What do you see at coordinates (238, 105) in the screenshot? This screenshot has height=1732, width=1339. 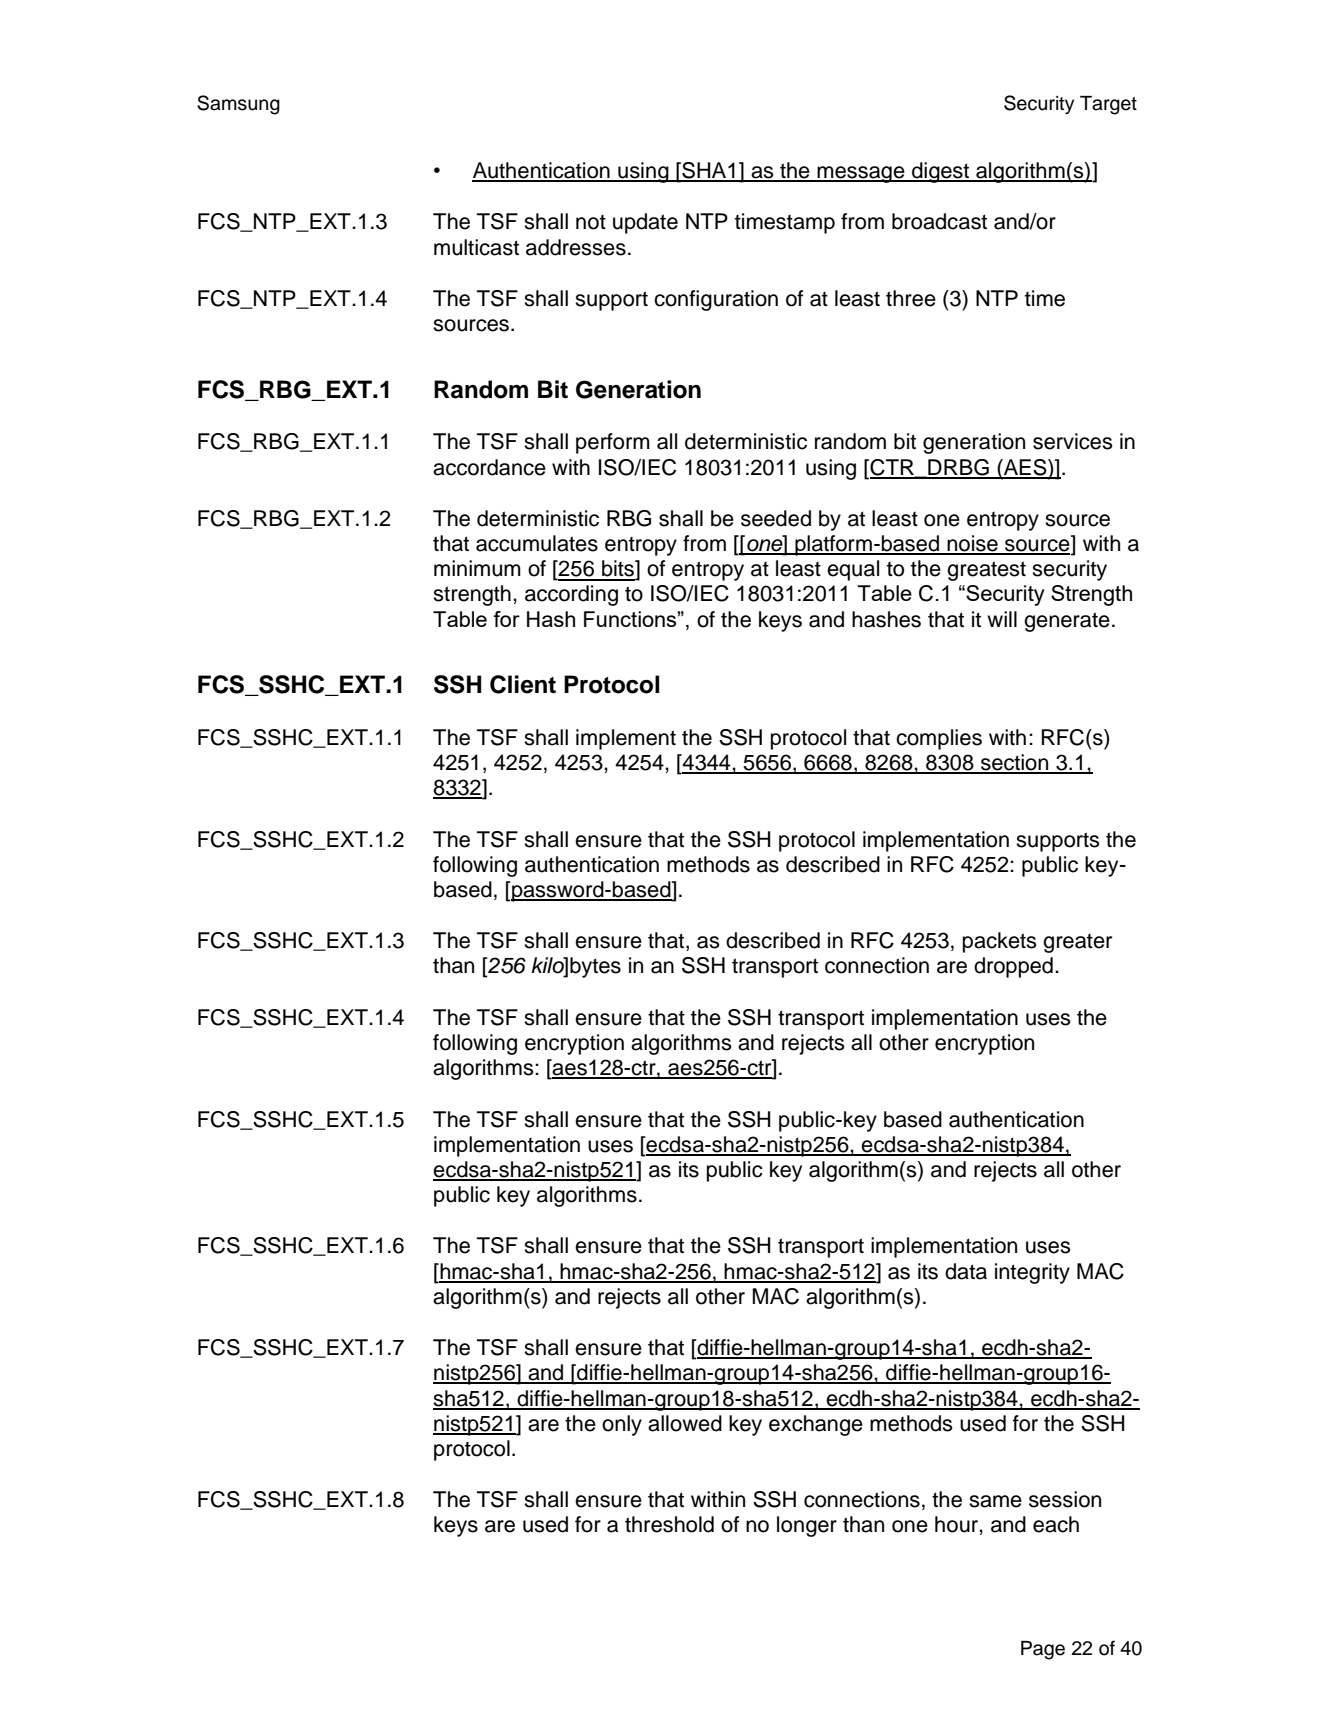 I see `Samsung` at bounding box center [238, 105].
